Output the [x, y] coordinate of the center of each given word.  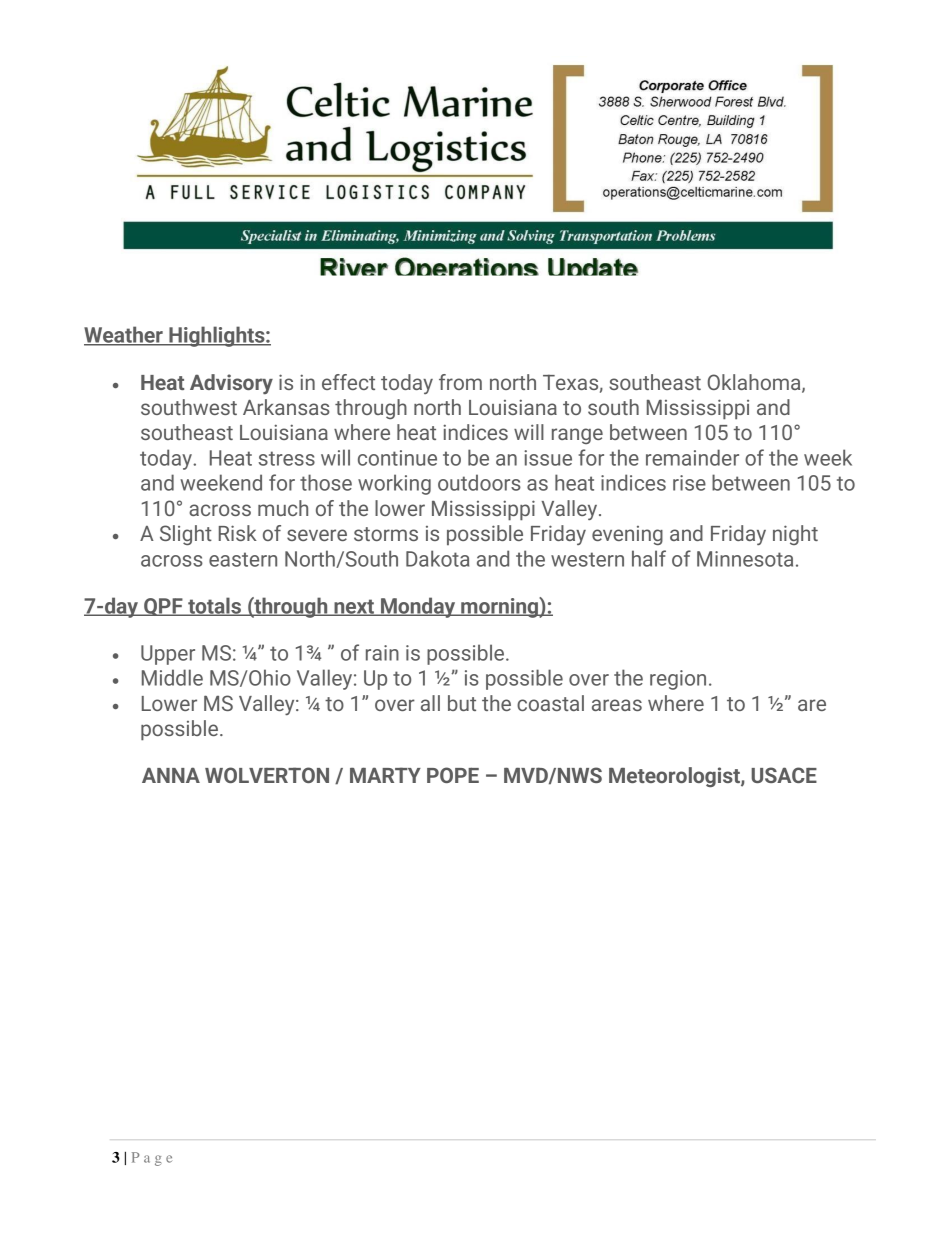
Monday [418, 607]
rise [689, 483]
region [678, 680]
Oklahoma [755, 383]
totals [214, 606]
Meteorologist [675, 777]
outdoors [479, 482]
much [283, 508]
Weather [124, 335]
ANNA [171, 775]
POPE [453, 775]
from [460, 382]
